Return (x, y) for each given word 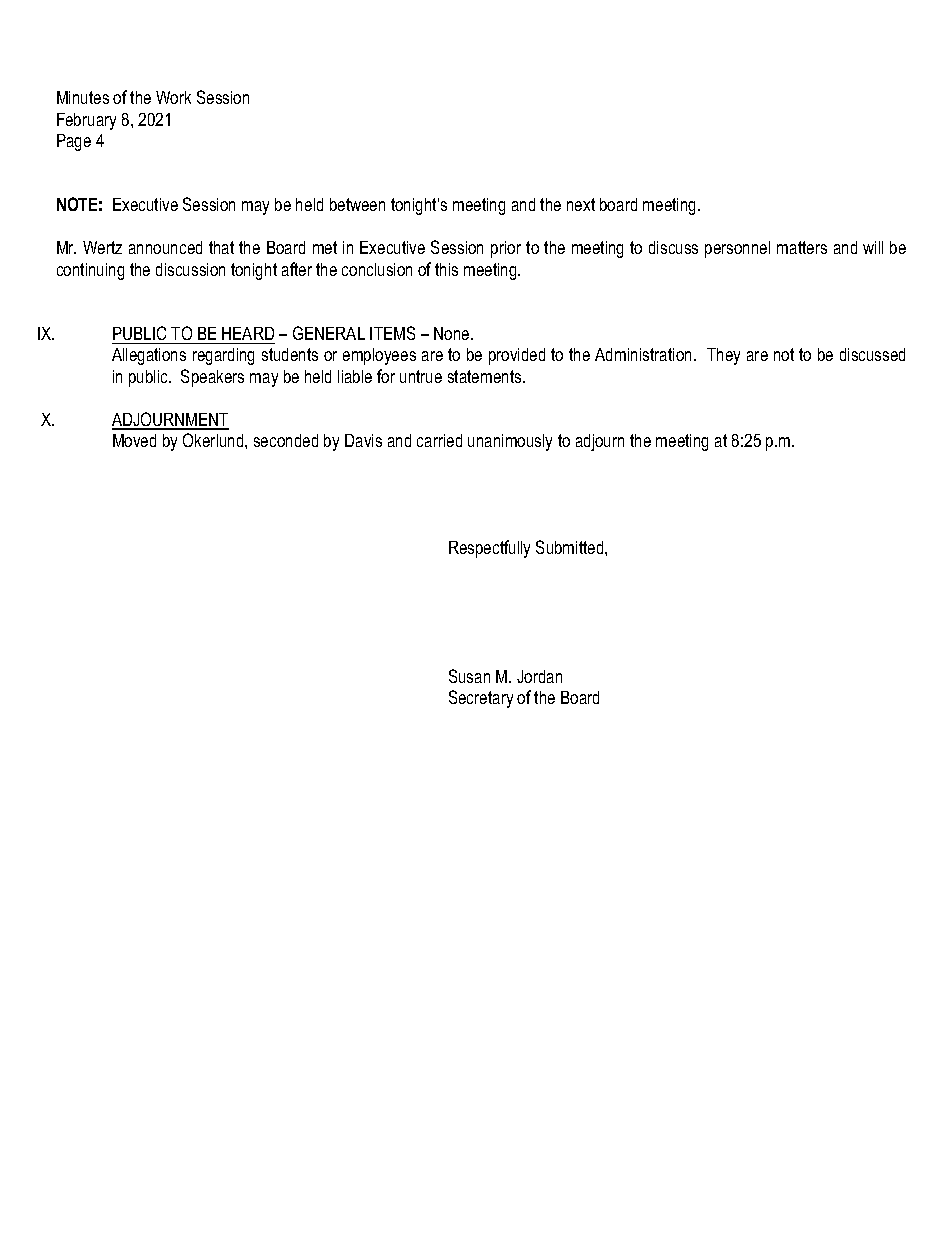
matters (802, 247)
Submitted (571, 547)
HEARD (248, 333)
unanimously (510, 442)
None (453, 333)
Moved (134, 440)
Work (173, 97)
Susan (469, 676)
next (581, 204)
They (723, 356)
